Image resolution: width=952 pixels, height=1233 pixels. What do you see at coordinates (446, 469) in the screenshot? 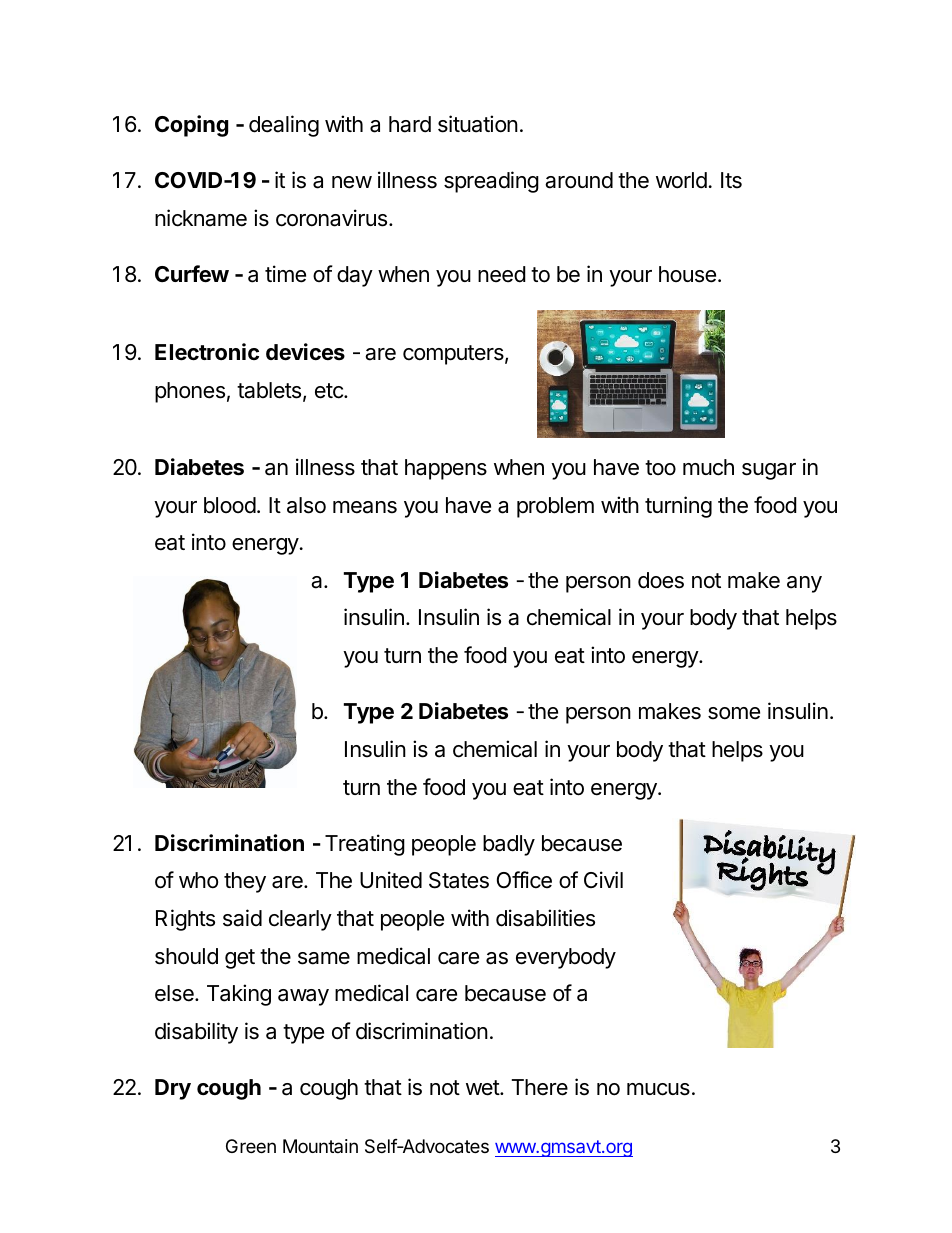
I see `happens` at bounding box center [446, 469].
